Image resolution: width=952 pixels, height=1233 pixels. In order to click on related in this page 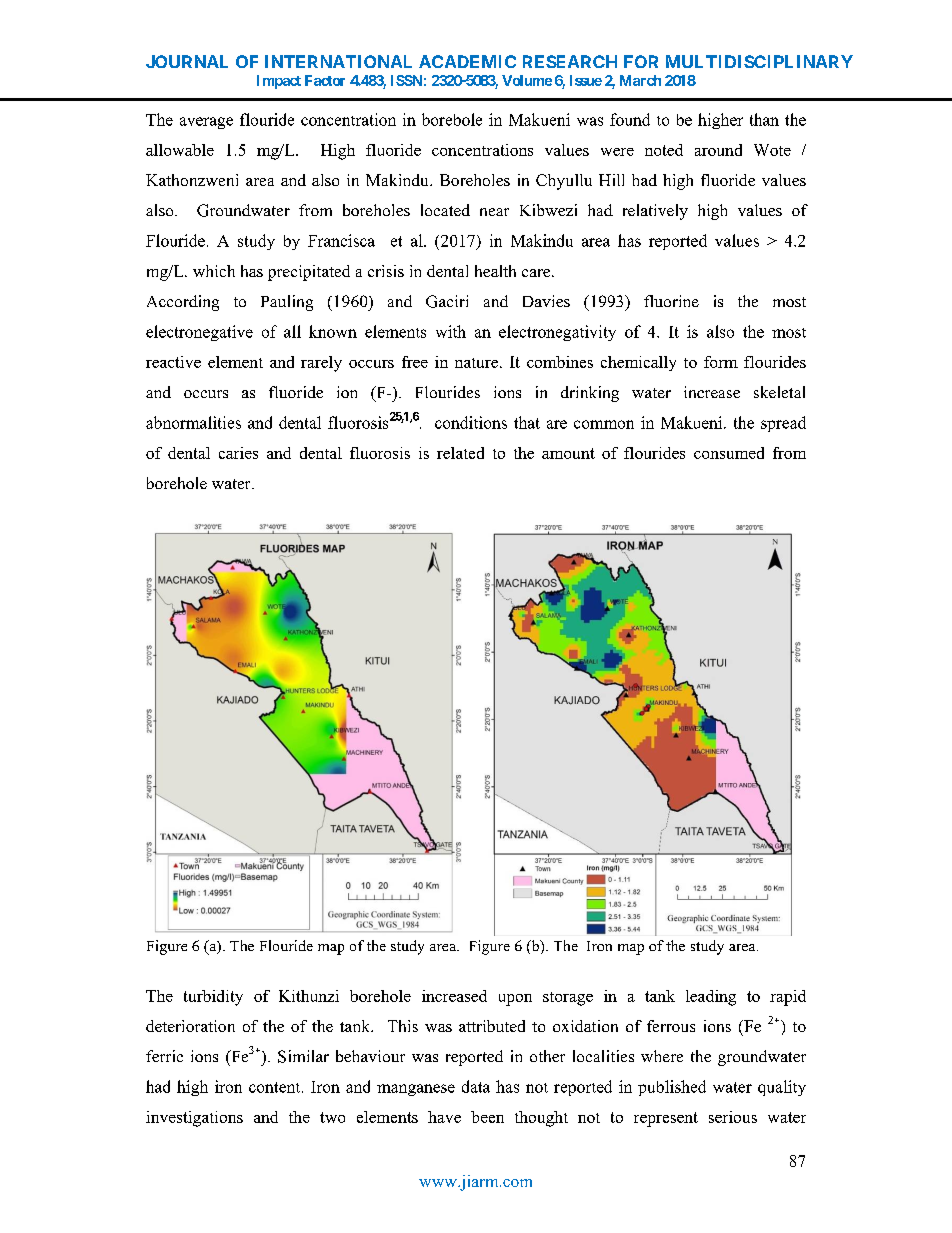, I will do `click(460, 453)`.
